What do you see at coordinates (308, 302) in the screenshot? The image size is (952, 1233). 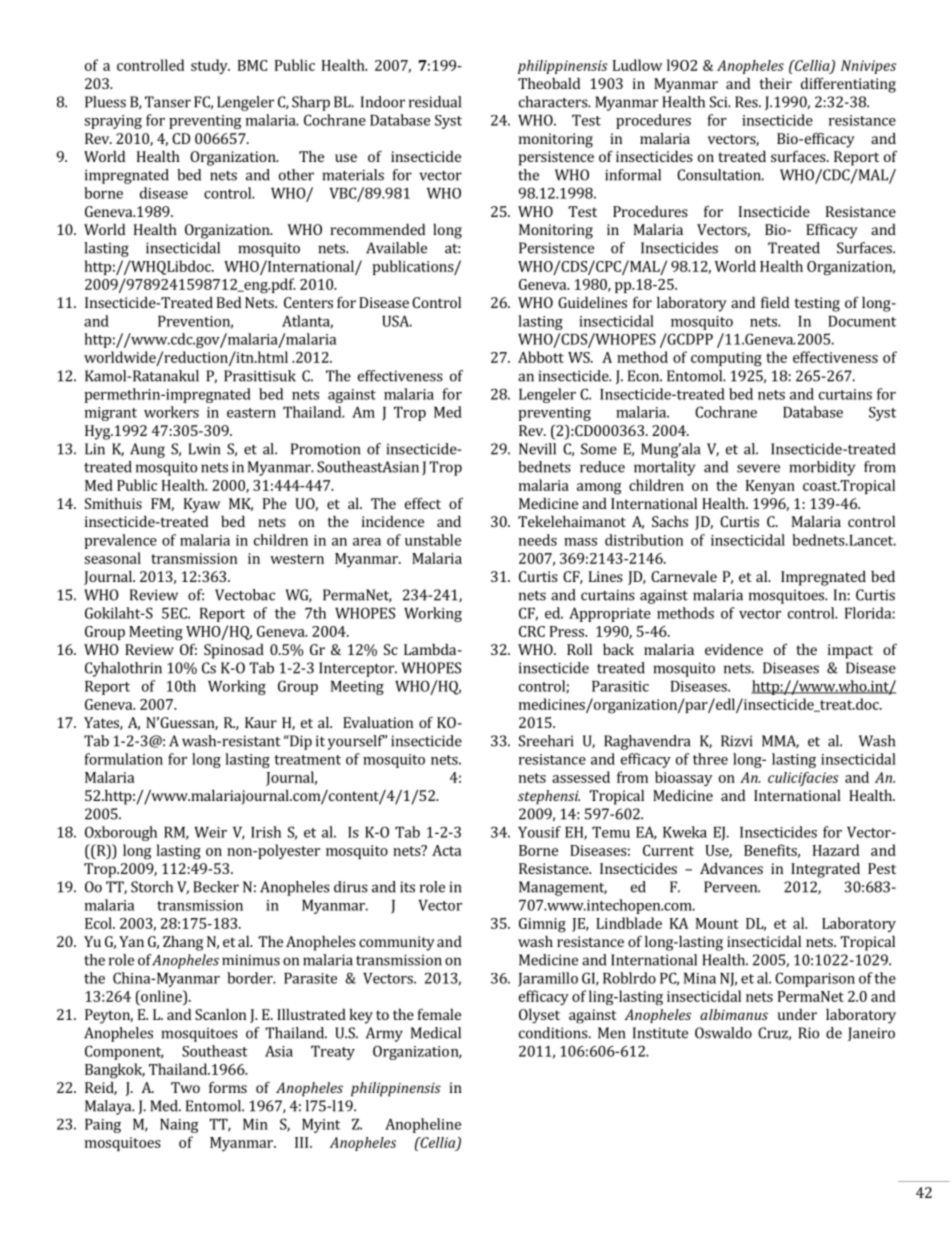 I see `Centers` at bounding box center [308, 302].
